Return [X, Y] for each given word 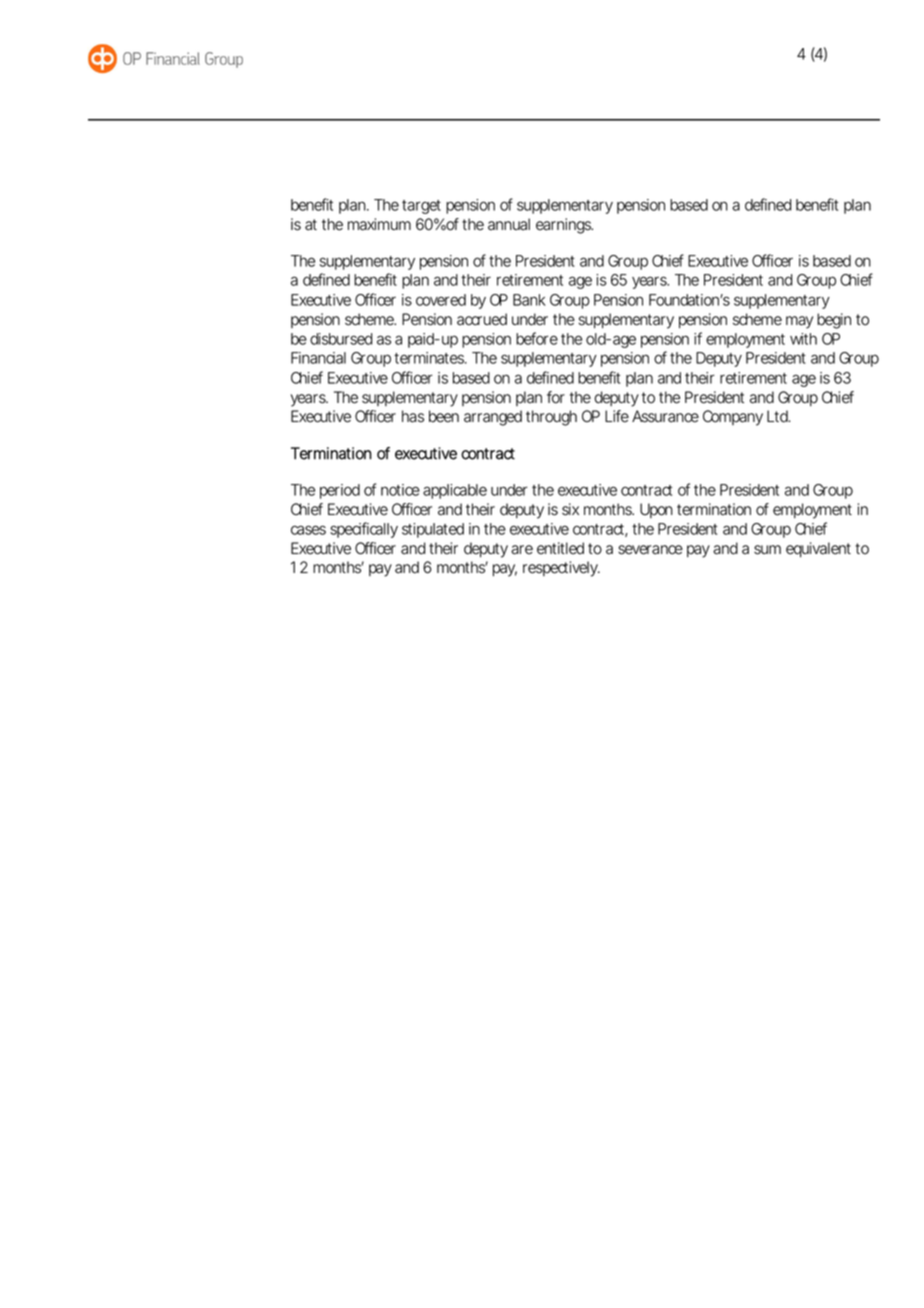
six [570, 509]
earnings [564, 226]
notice [400, 490]
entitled [560, 548]
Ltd [778, 416]
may [799, 322]
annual [509, 224]
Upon [656, 510]
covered [441, 300]
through [551, 418]
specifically [364, 530]
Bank [529, 300]
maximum [379, 224]
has [413, 416]
